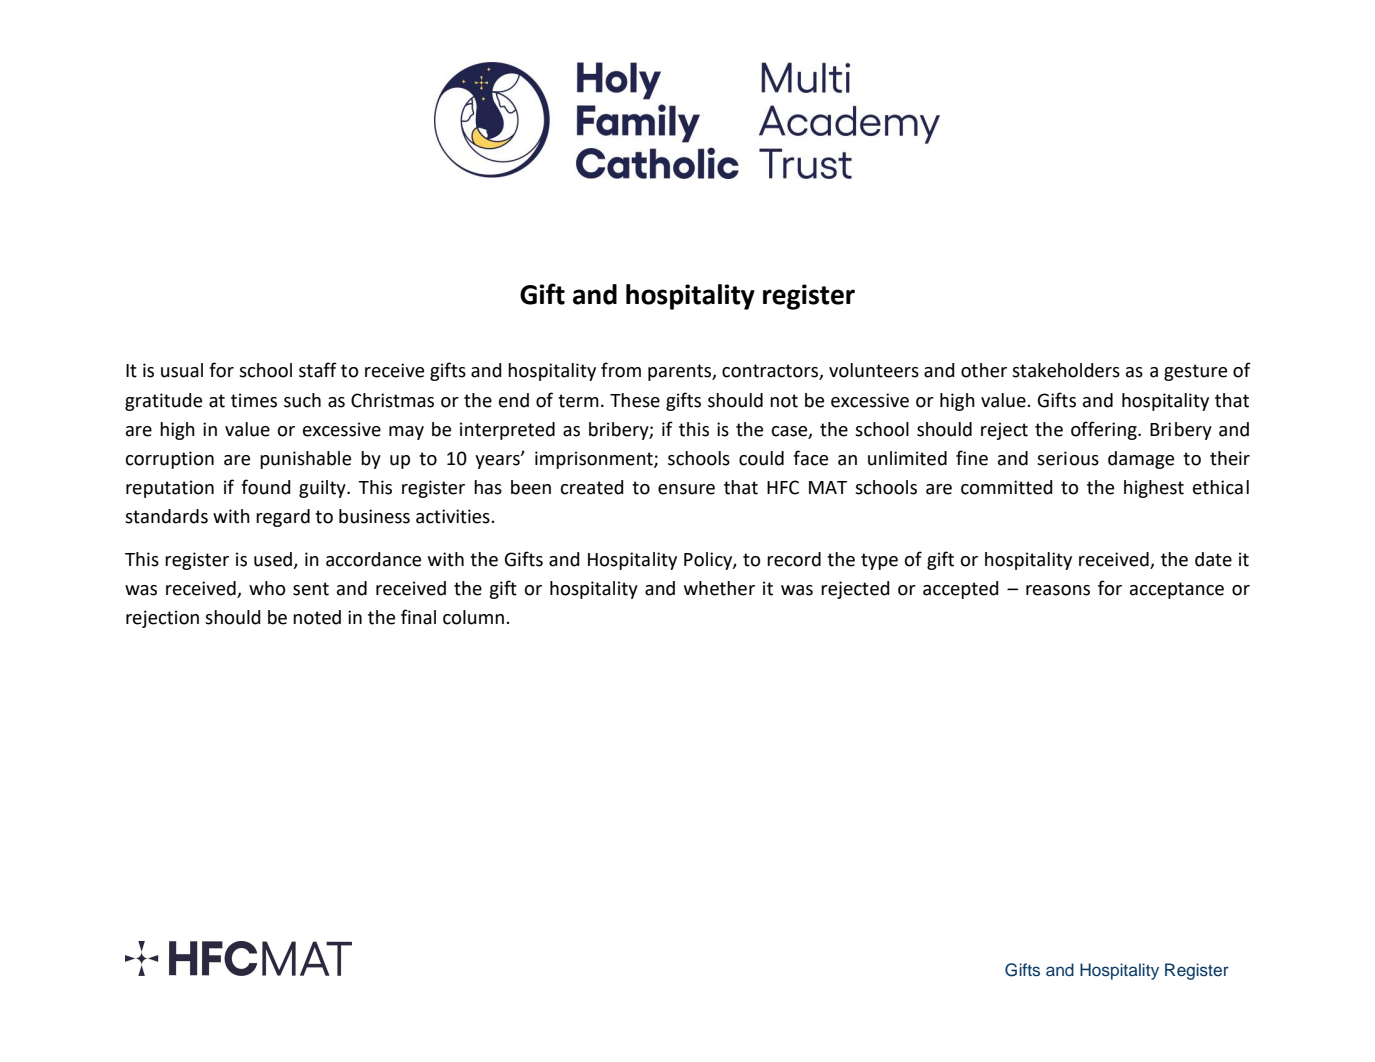  I want to click on serious, so click(1068, 458).
